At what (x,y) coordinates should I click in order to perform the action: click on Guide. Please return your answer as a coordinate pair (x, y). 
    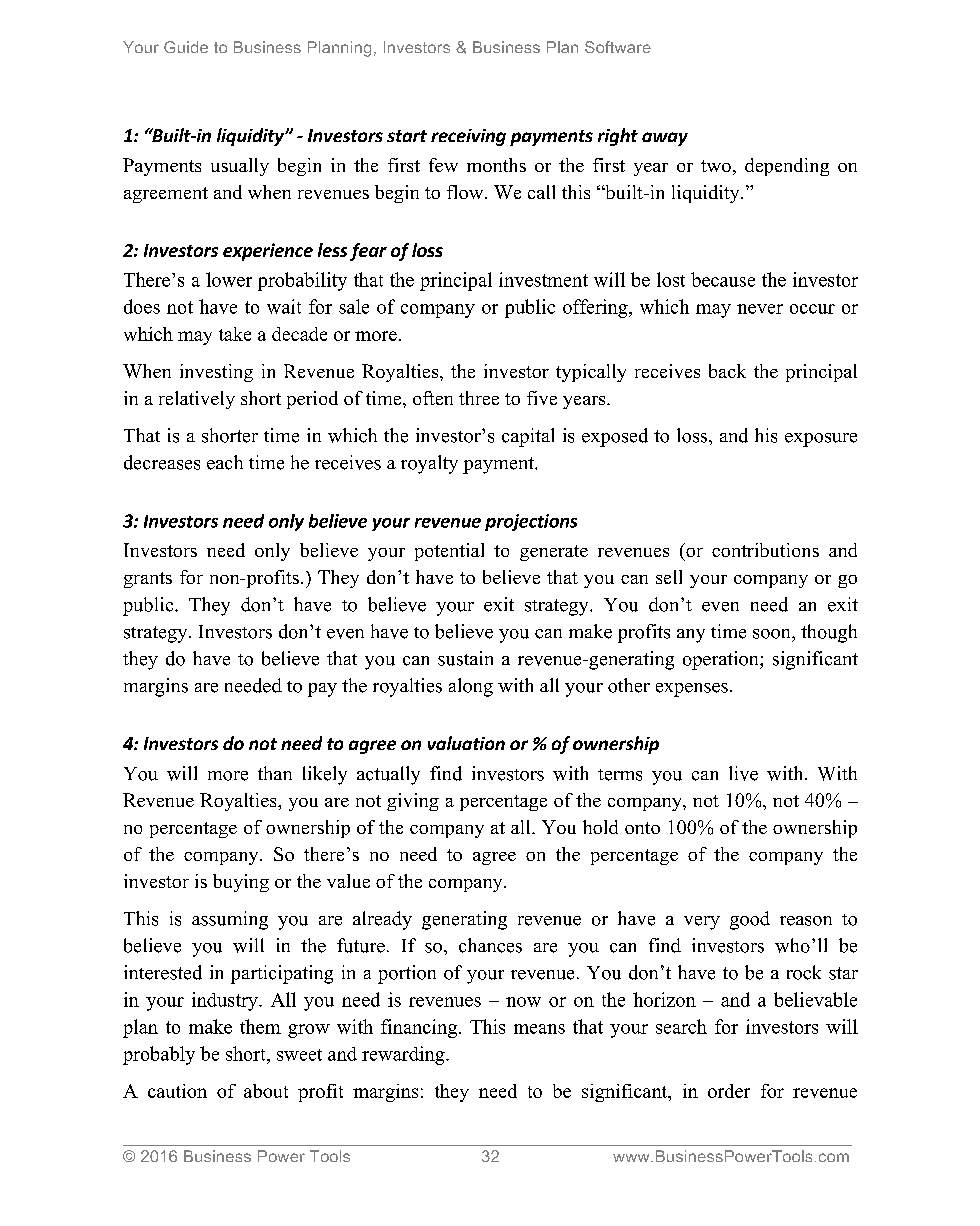
    Looking at the image, I should click on (186, 47).
